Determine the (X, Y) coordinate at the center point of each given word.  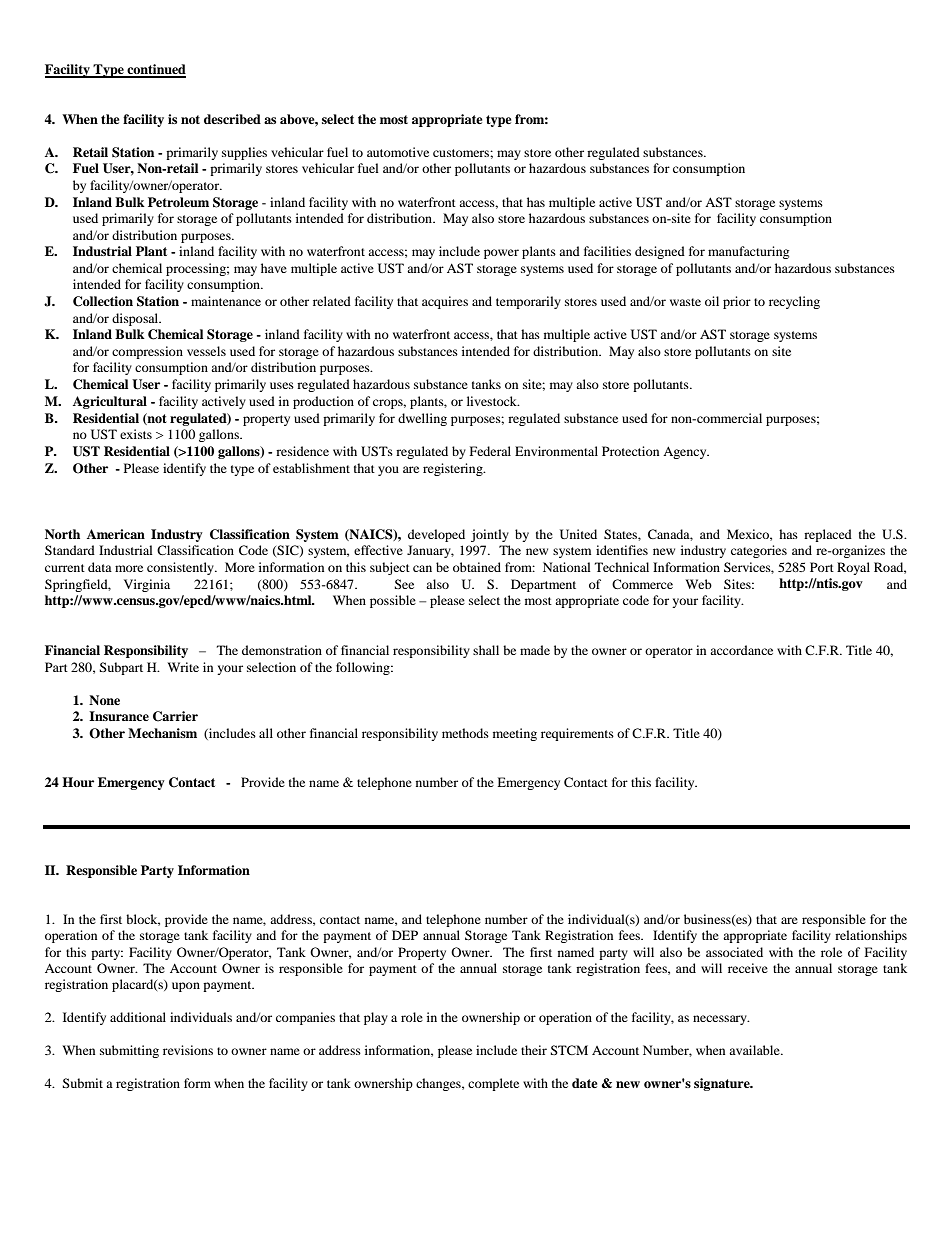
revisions (188, 1050)
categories (759, 551)
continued (155, 70)
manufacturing (748, 252)
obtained (477, 567)
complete (493, 1084)
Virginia (147, 585)
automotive (398, 152)
